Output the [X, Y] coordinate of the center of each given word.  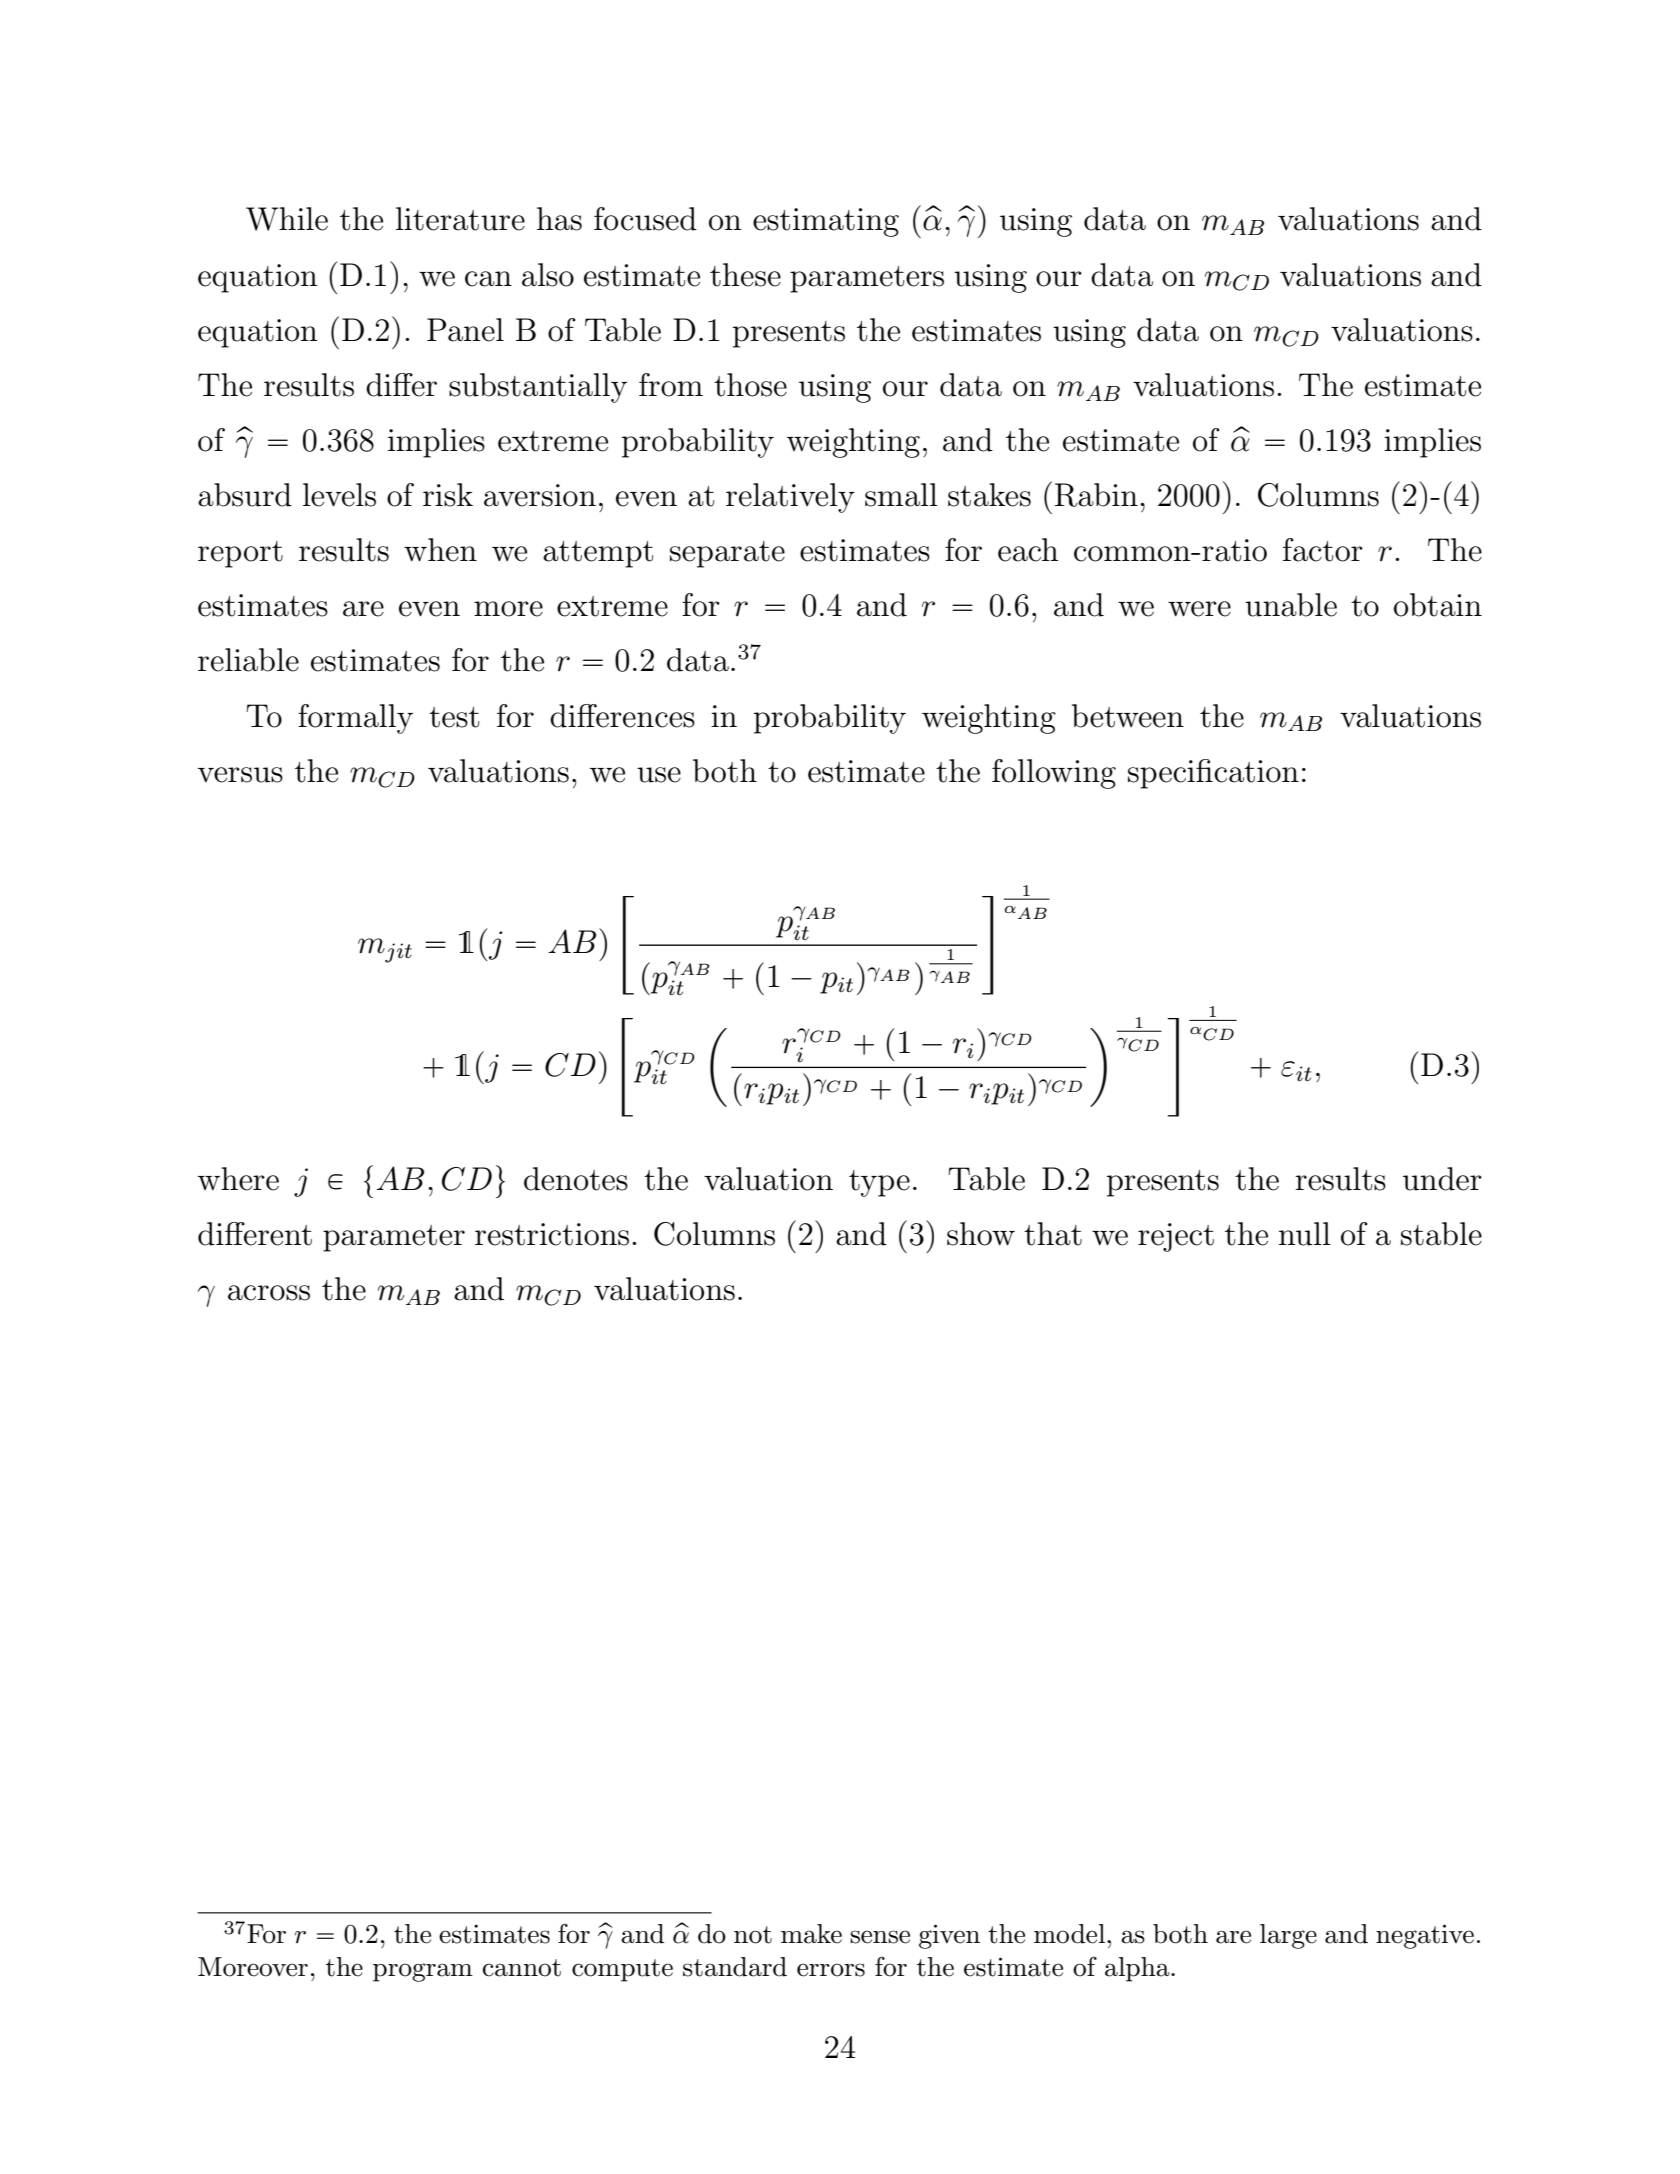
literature [460, 219]
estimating [826, 222]
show [981, 1234]
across [269, 1293]
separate [727, 554]
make [811, 1934]
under [1442, 1179]
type [879, 1183]
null [1305, 1234]
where [238, 1179]
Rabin [1096, 495]
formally [355, 719]
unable [1291, 605]
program [423, 1972]
